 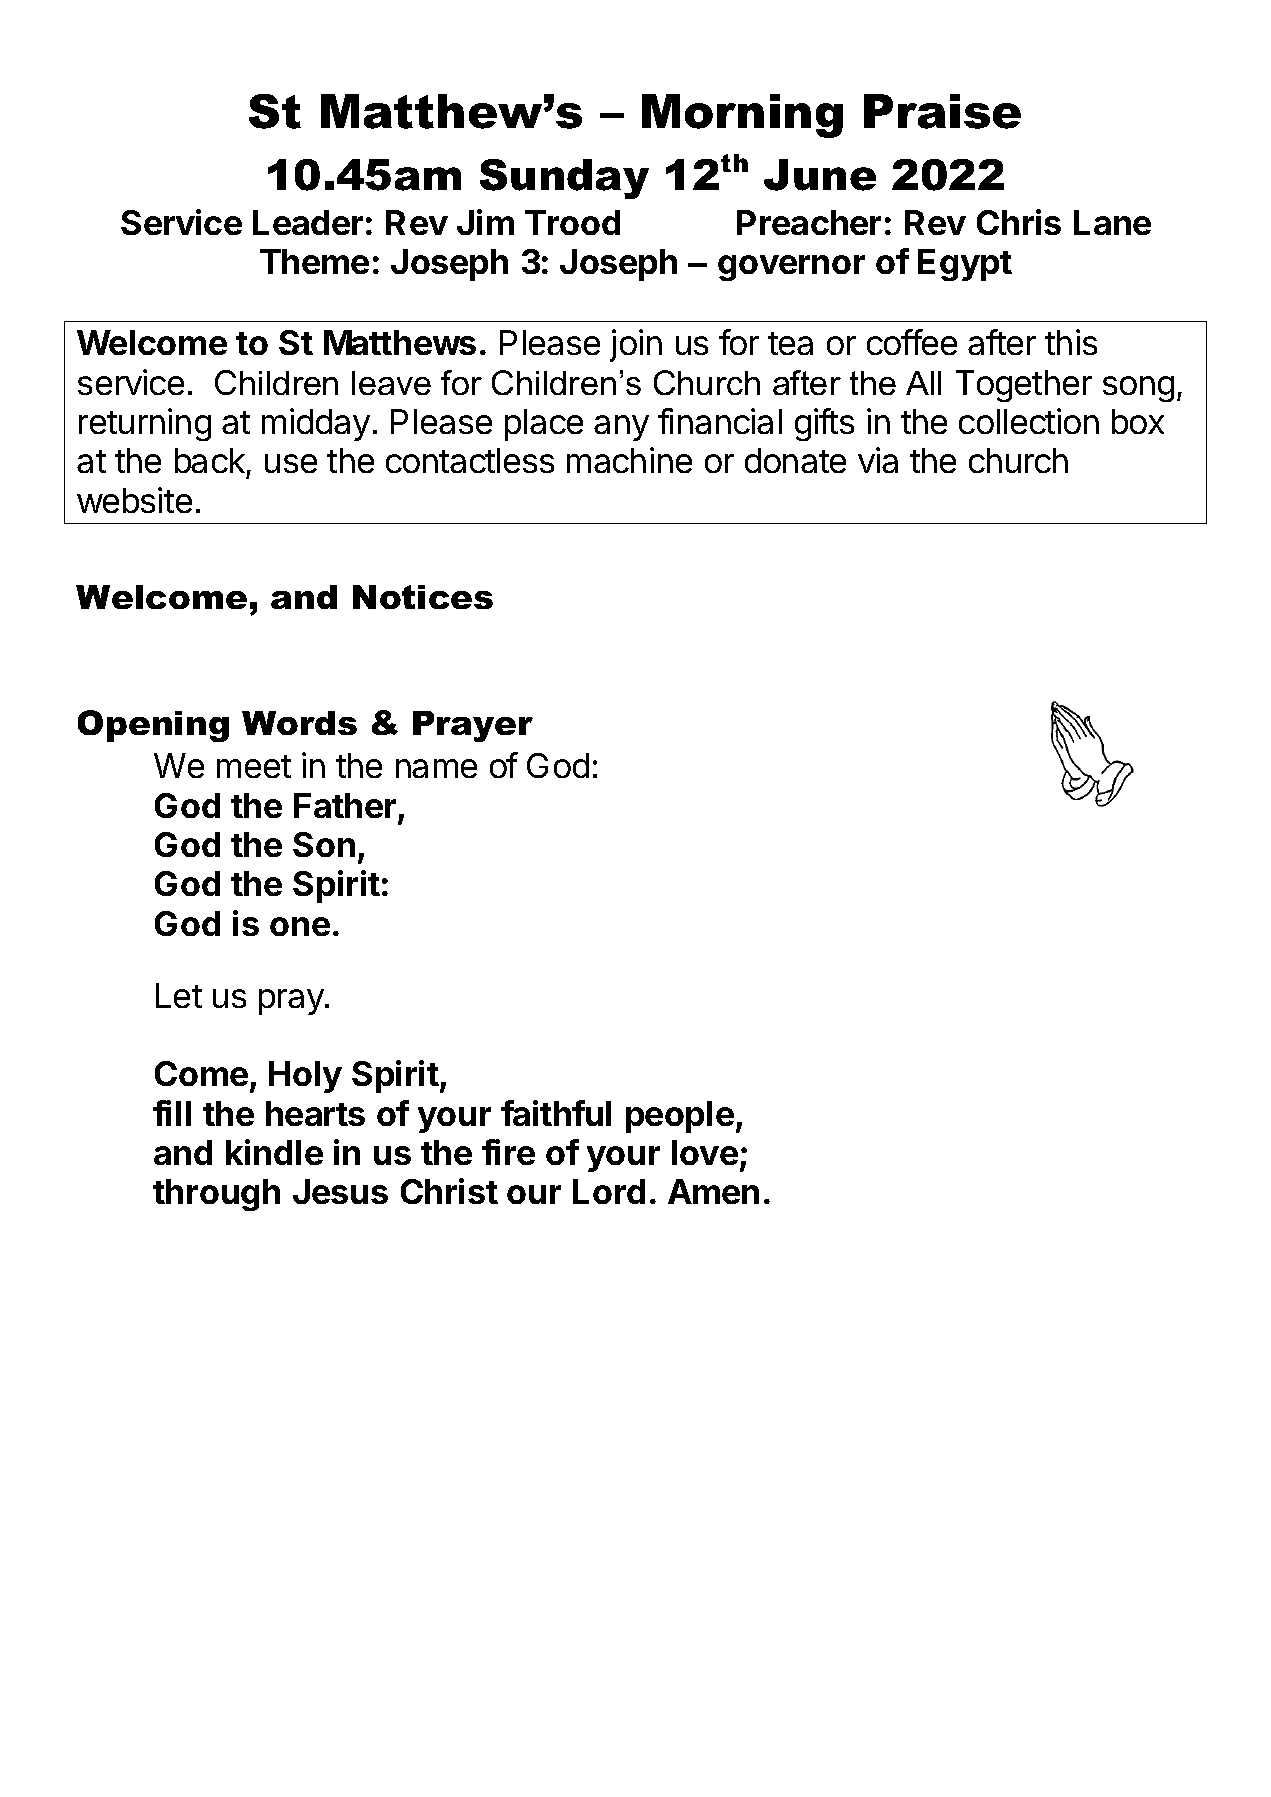 What do you see at coordinates (274, 1152) in the screenshot?
I see `kindle` at bounding box center [274, 1152].
